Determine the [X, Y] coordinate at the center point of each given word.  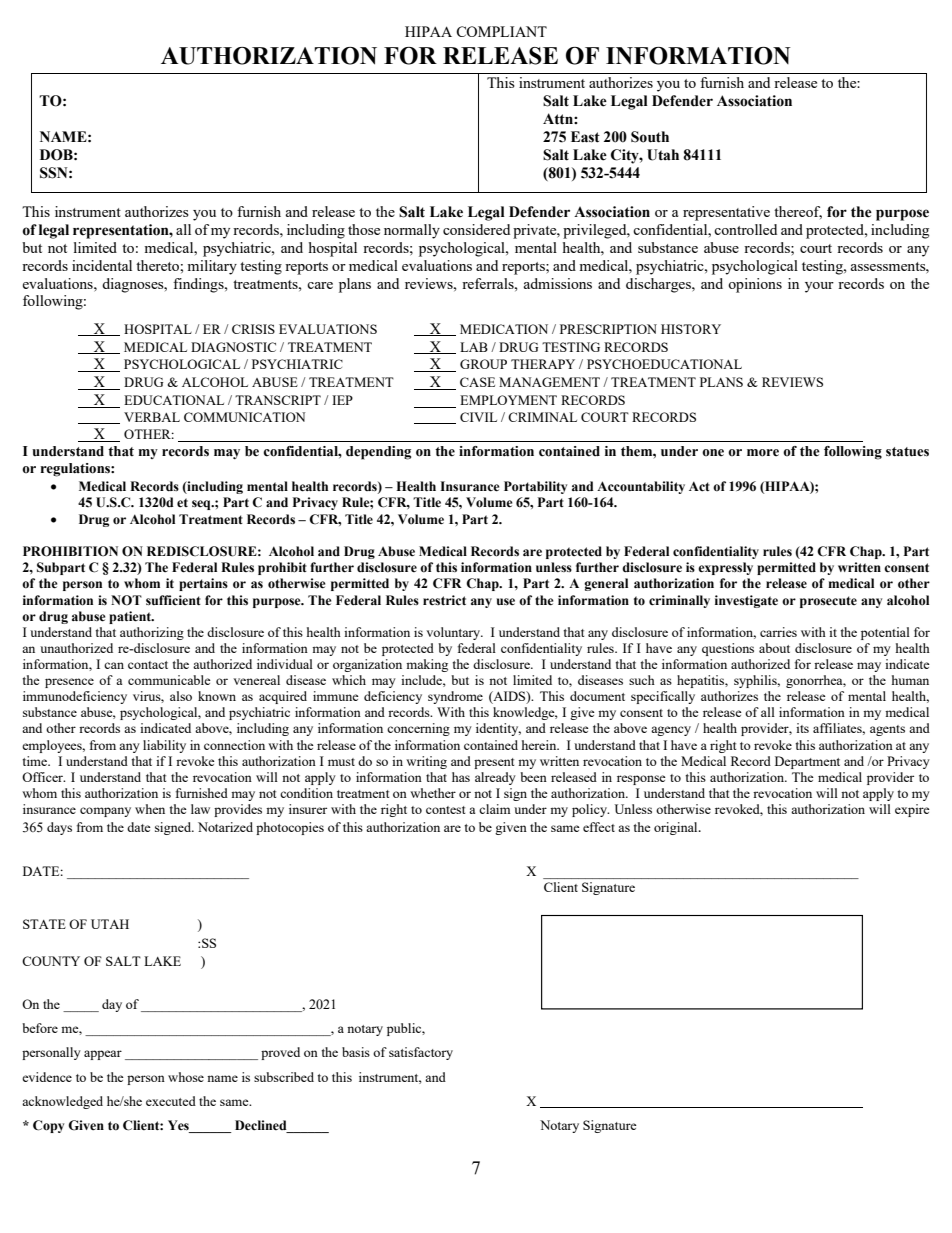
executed [171, 1101]
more [763, 453]
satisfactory [421, 1053]
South [650, 137]
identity [498, 729]
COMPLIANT [501, 31]
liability [164, 746]
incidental [102, 265]
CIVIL [478, 417]
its [802, 728]
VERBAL [152, 417]
